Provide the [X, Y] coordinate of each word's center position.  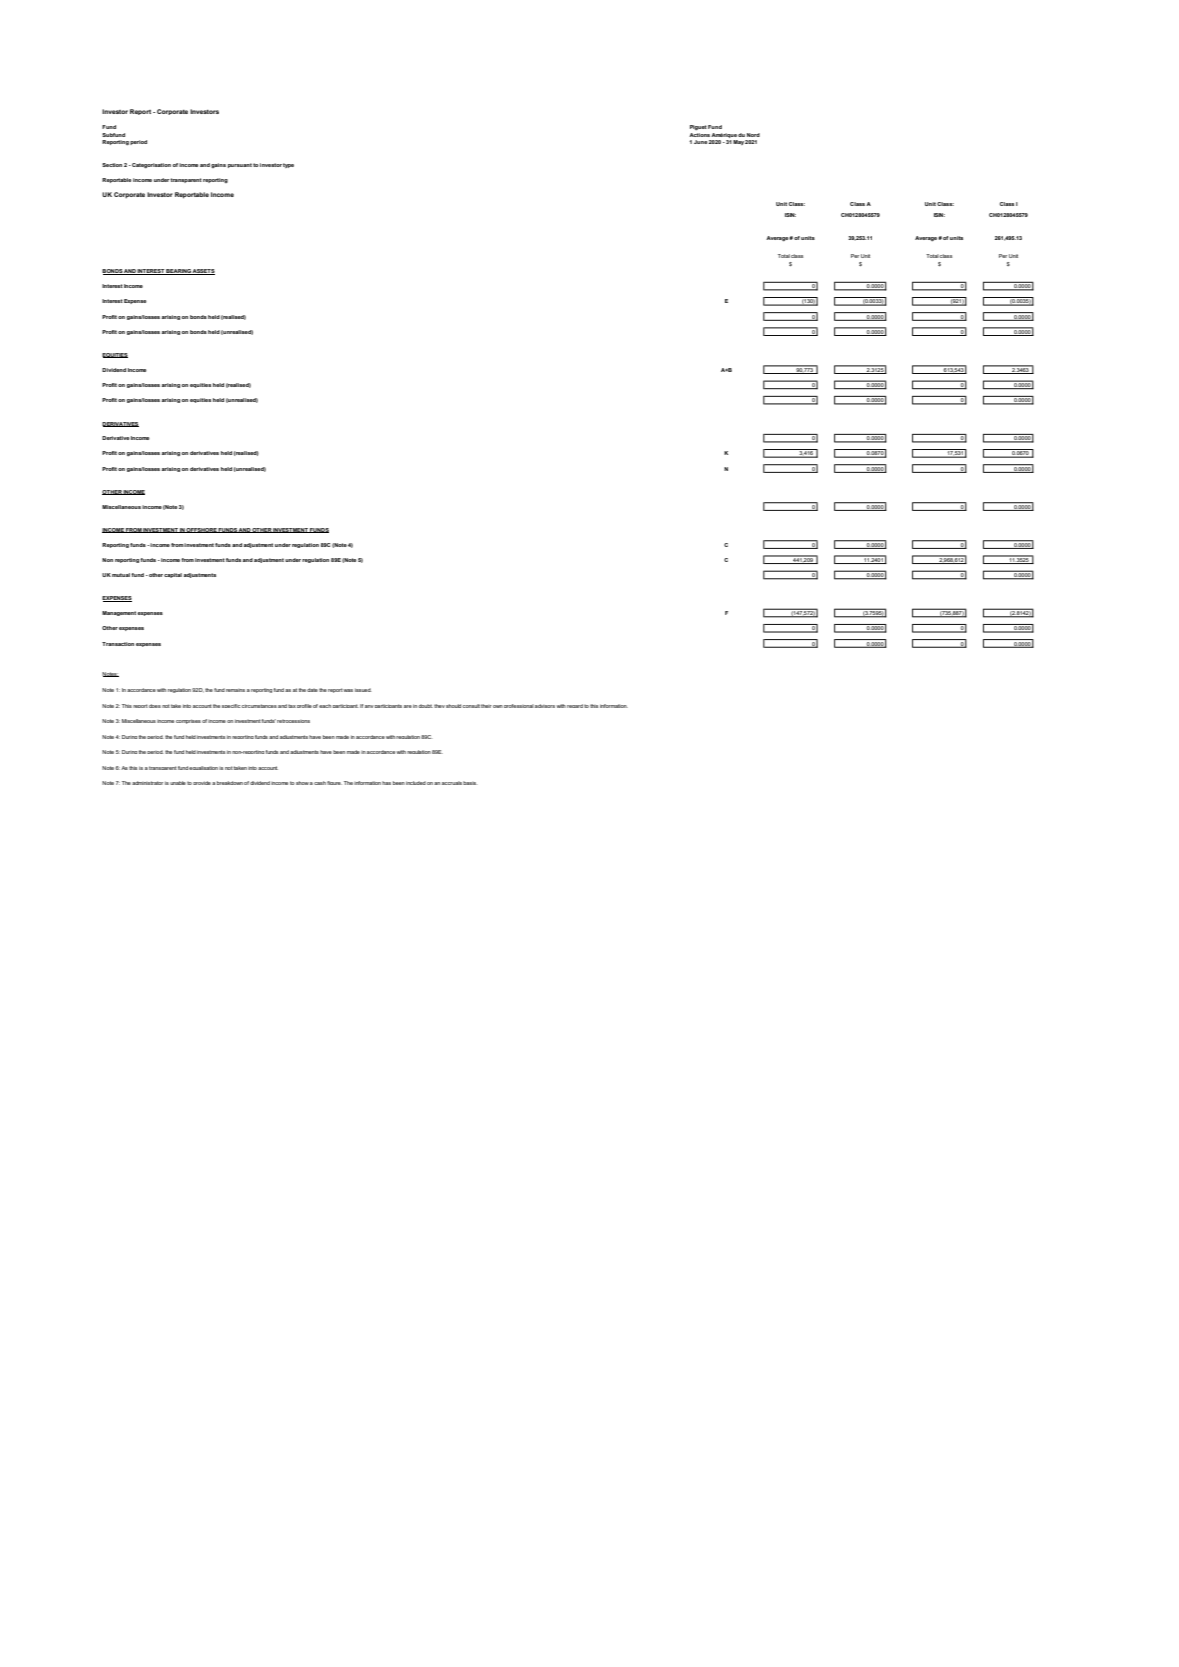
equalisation [203, 768]
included [416, 783]
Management [120, 613]
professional [519, 706]
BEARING [178, 272]
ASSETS [203, 272]
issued [363, 690]
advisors [545, 706]
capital [173, 575]
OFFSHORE [201, 530]
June [701, 142]
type [288, 165]
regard [575, 706]
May [738, 142]
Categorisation [150, 165]
